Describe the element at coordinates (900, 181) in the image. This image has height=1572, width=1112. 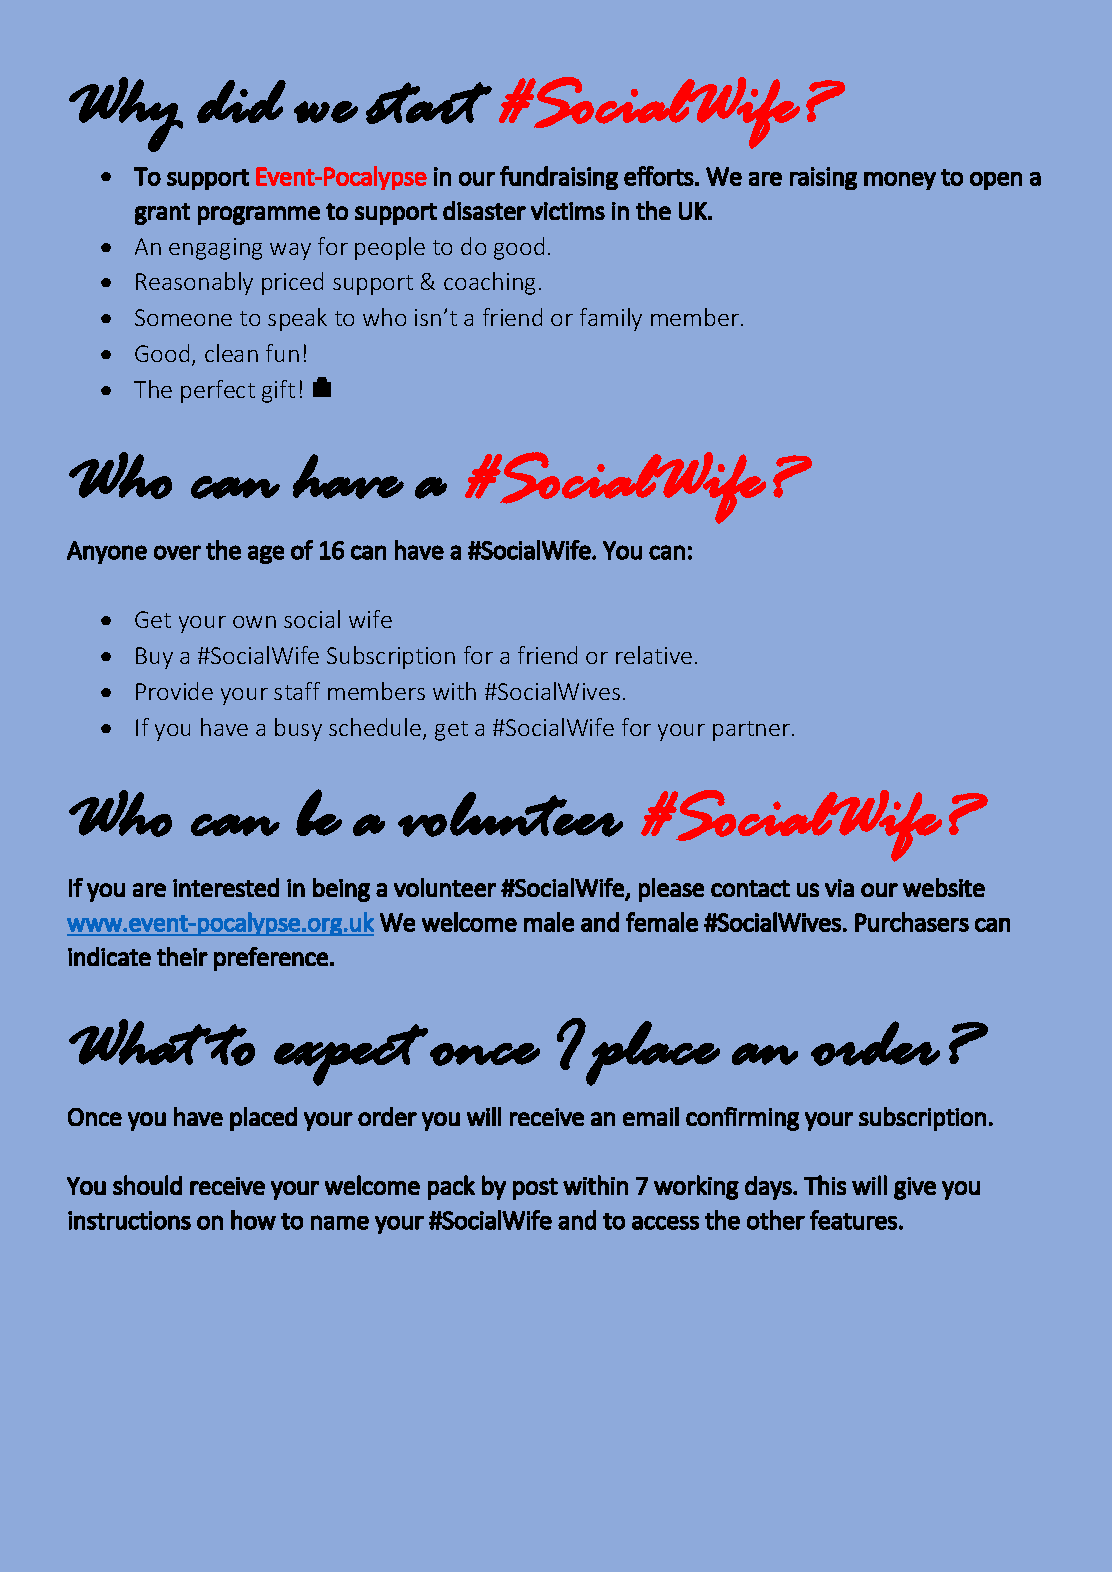
I see `money` at that location.
